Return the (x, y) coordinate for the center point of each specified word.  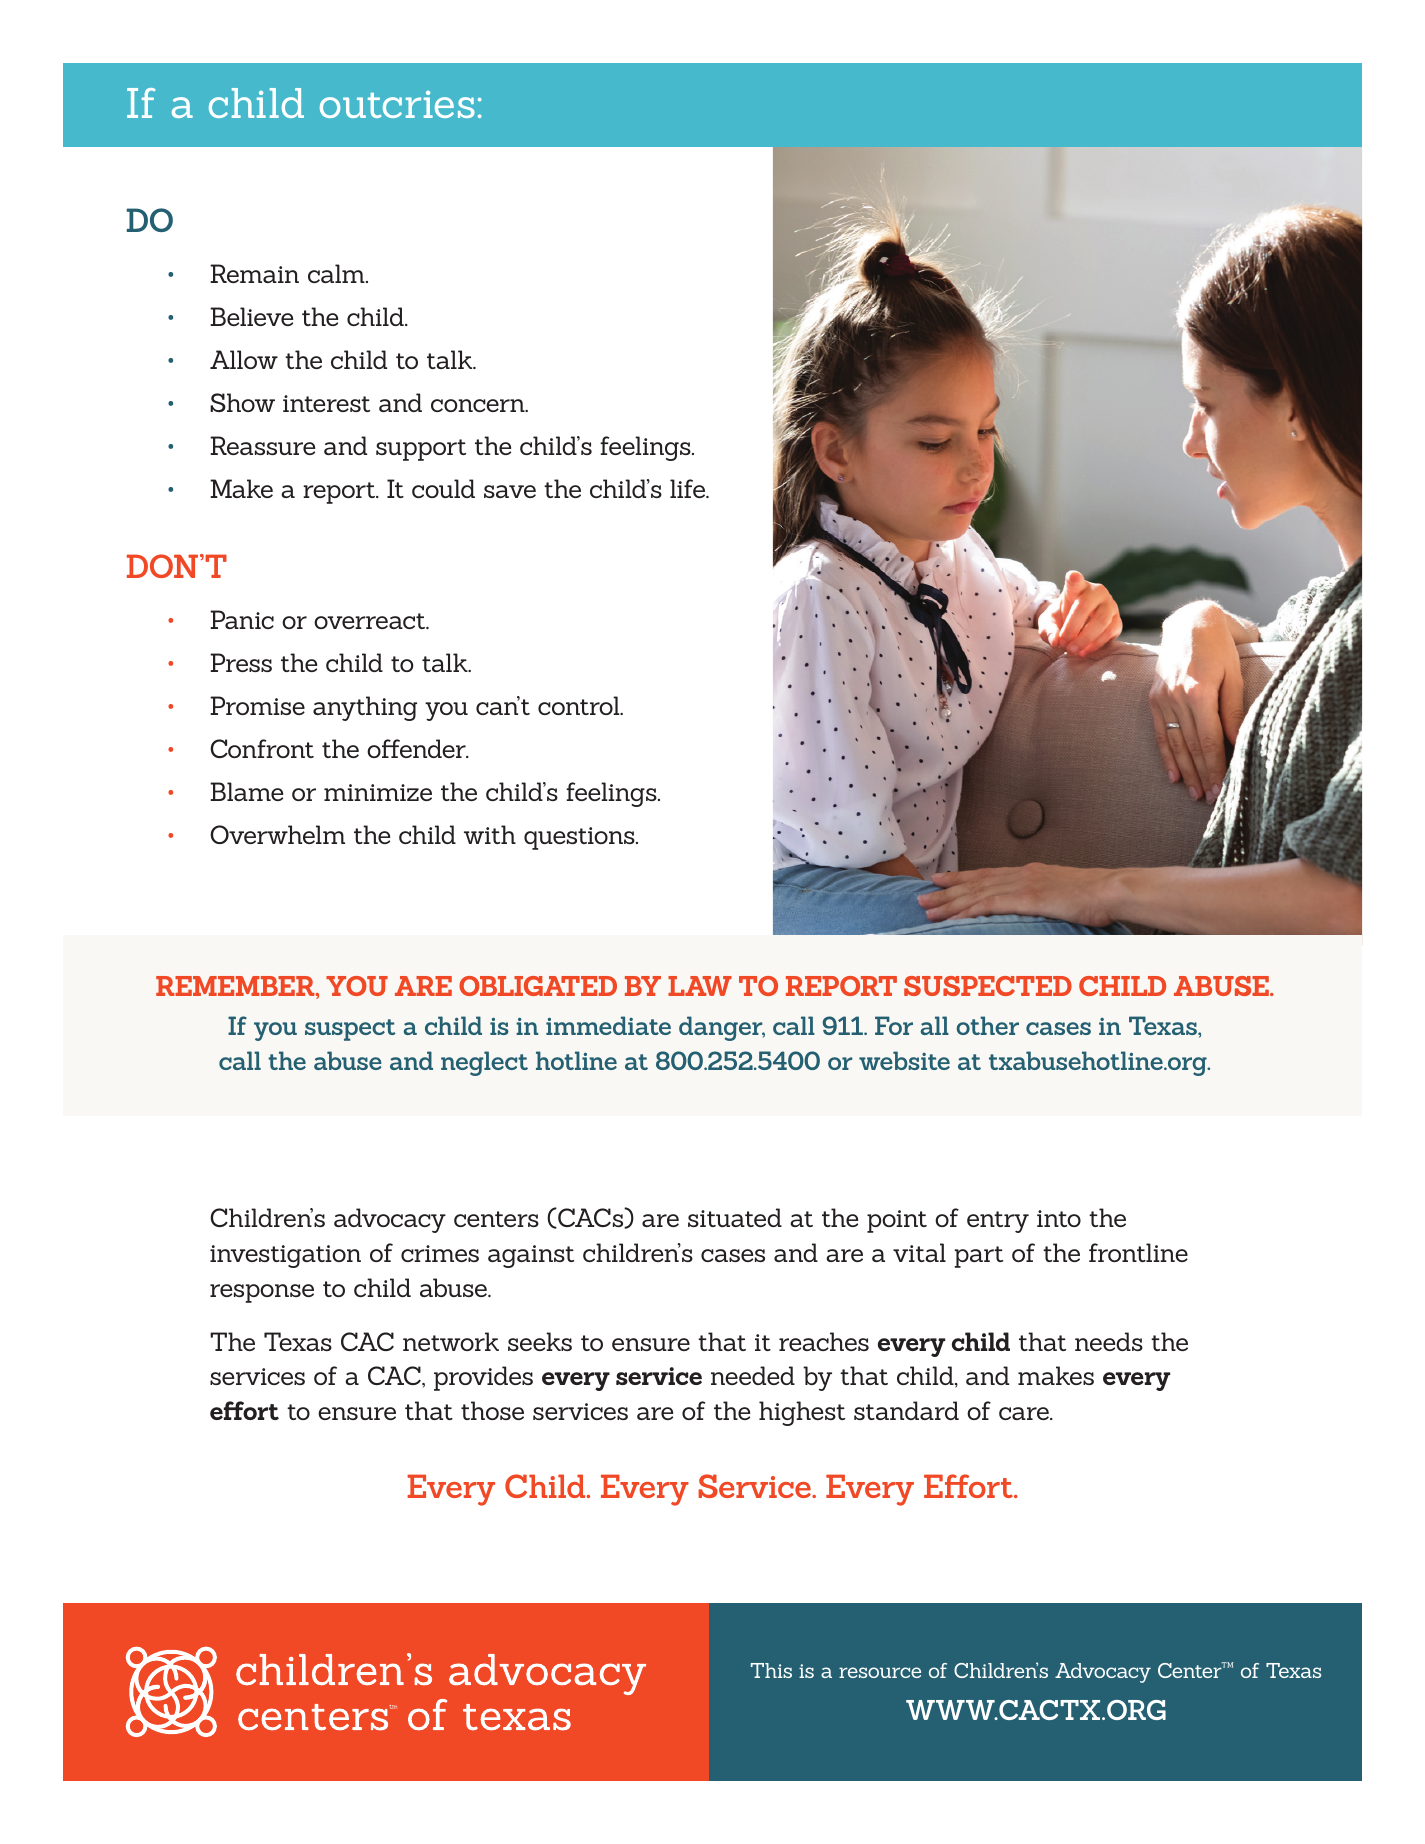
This (771, 1670)
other (987, 1025)
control (580, 705)
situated (735, 1217)
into (1059, 1218)
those (492, 1410)
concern (479, 405)
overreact (371, 621)
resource (880, 1672)
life (689, 488)
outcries (397, 104)
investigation (285, 1256)
